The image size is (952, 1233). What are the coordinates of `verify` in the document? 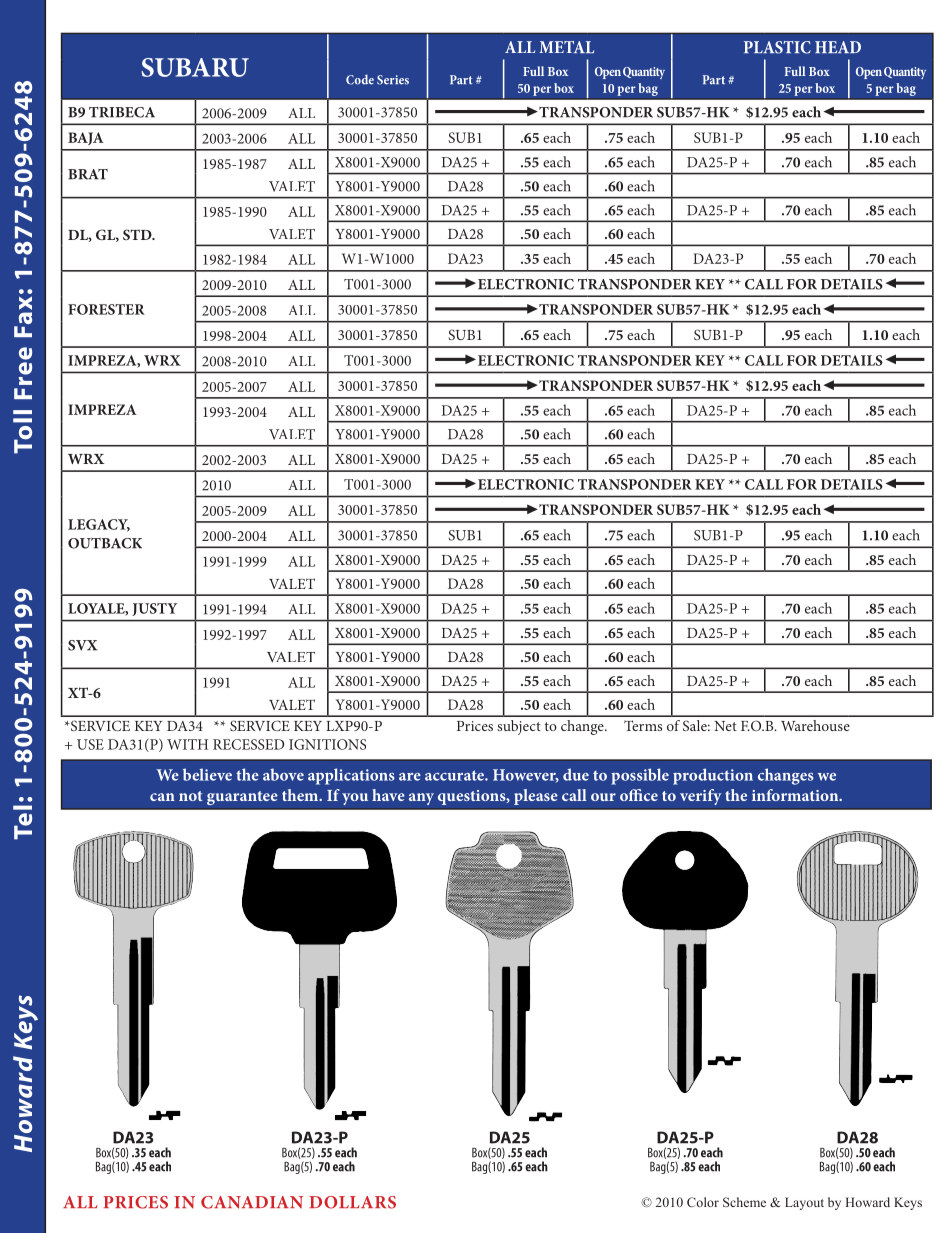 It's located at (701, 797).
